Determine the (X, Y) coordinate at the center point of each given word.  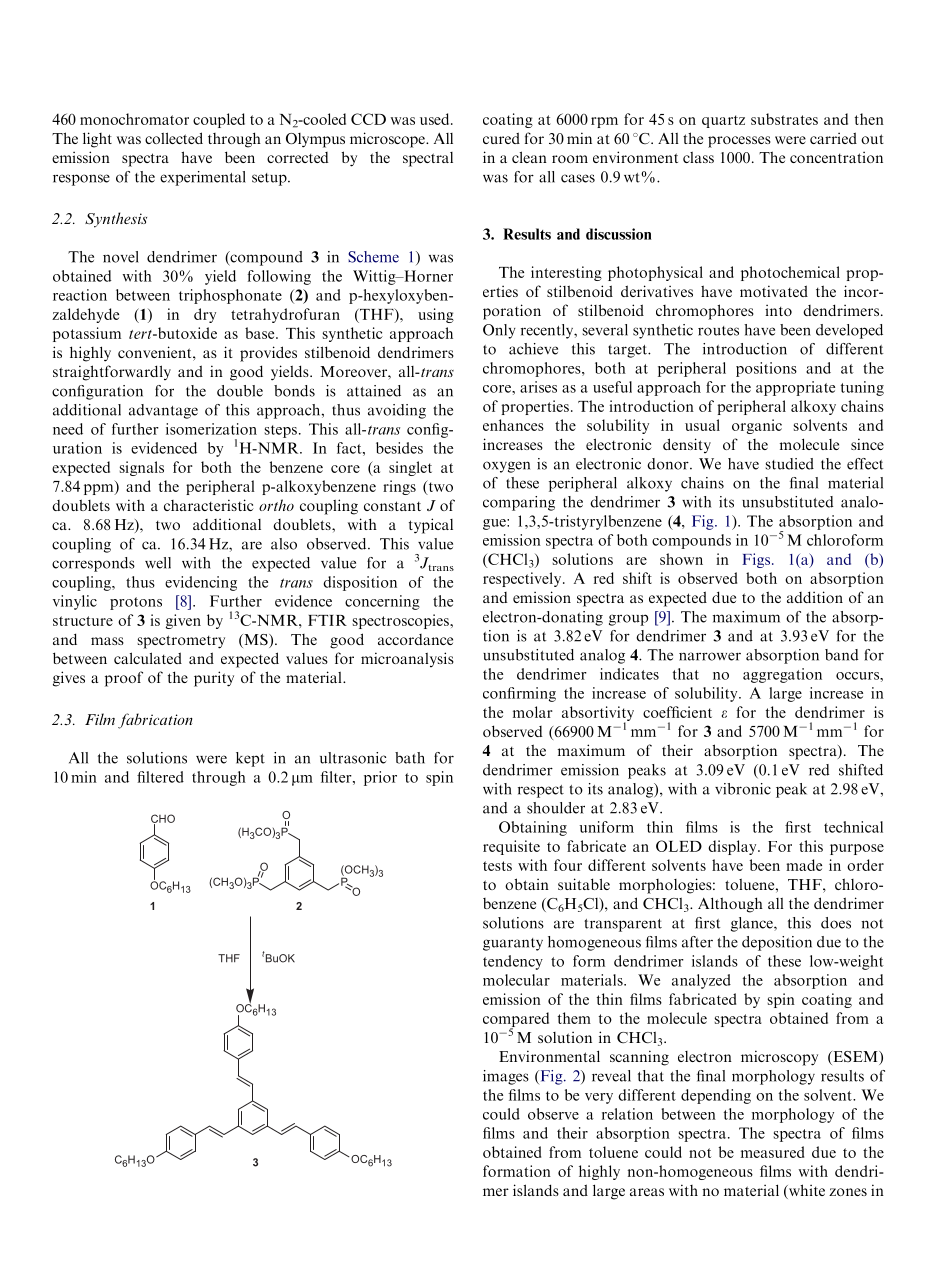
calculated (148, 658)
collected (174, 138)
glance (753, 924)
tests (497, 866)
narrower (710, 656)
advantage (163, 411)
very (599, 1098)
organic (757, 426)
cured (501, 138)
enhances (513, 425)
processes (739, 142)
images (506, 1077)
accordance (415, 639)
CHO (163, 819)
